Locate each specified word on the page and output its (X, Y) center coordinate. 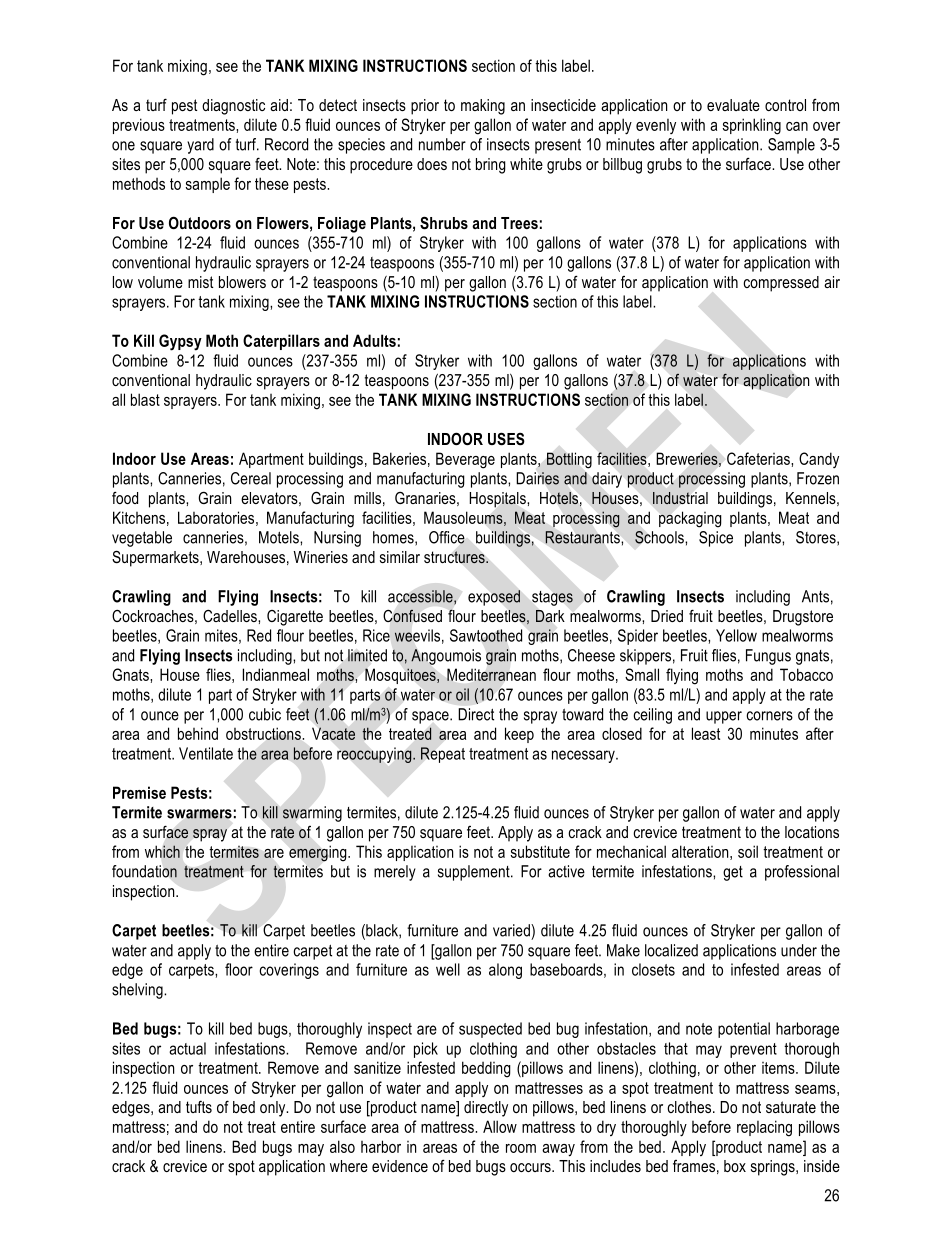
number (442, 144)
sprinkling (752, 126)
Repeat (443, 755)
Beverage (465, 460)
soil (748, 851)
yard (200, 146)
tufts (199, 1106)
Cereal (251, 478)
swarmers (199, 814)
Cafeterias (759, 458)
